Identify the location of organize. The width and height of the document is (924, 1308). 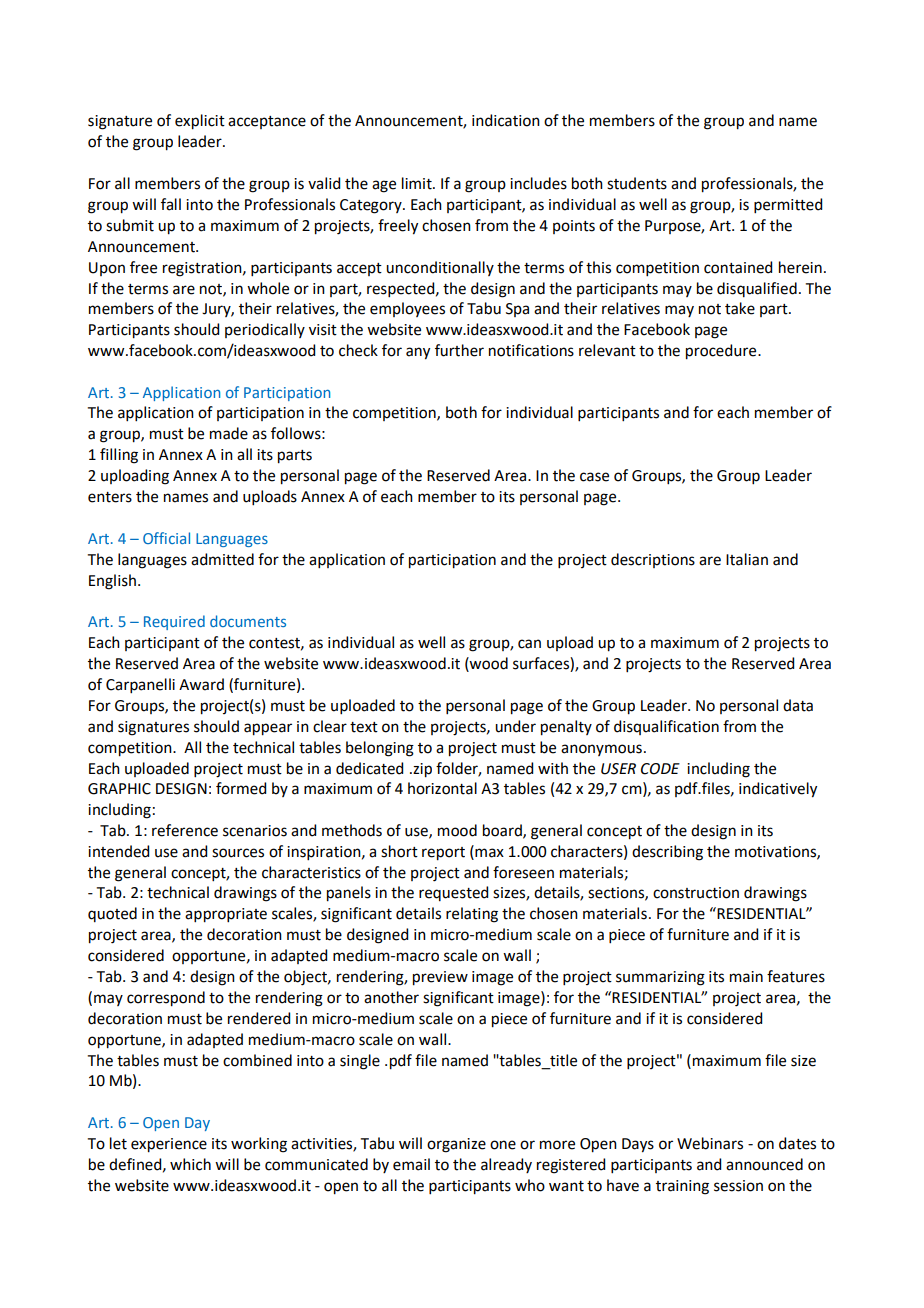
(456, 1145).
